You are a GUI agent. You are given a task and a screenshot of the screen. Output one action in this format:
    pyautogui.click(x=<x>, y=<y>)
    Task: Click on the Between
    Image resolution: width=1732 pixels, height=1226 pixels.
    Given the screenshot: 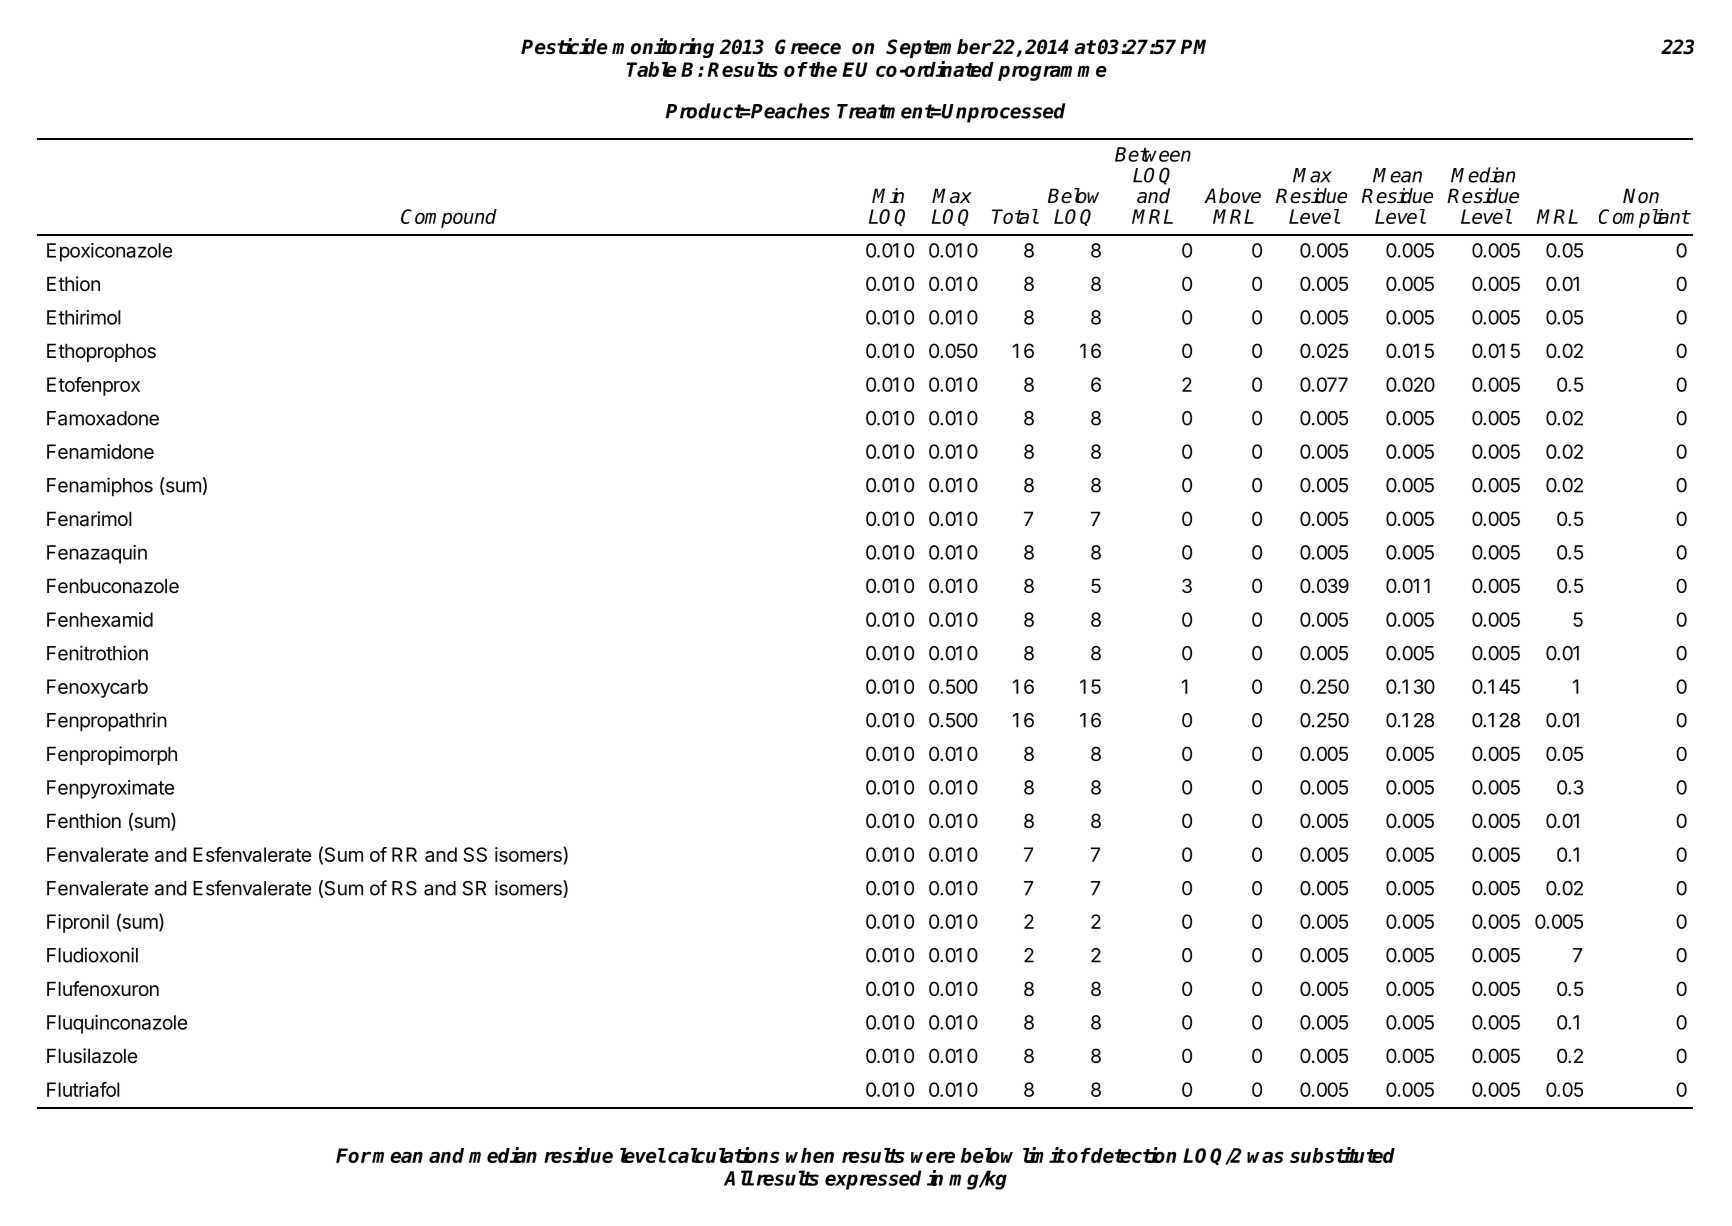 What is the action you would take?
    pyautogui.click(x=1153, y=154)
